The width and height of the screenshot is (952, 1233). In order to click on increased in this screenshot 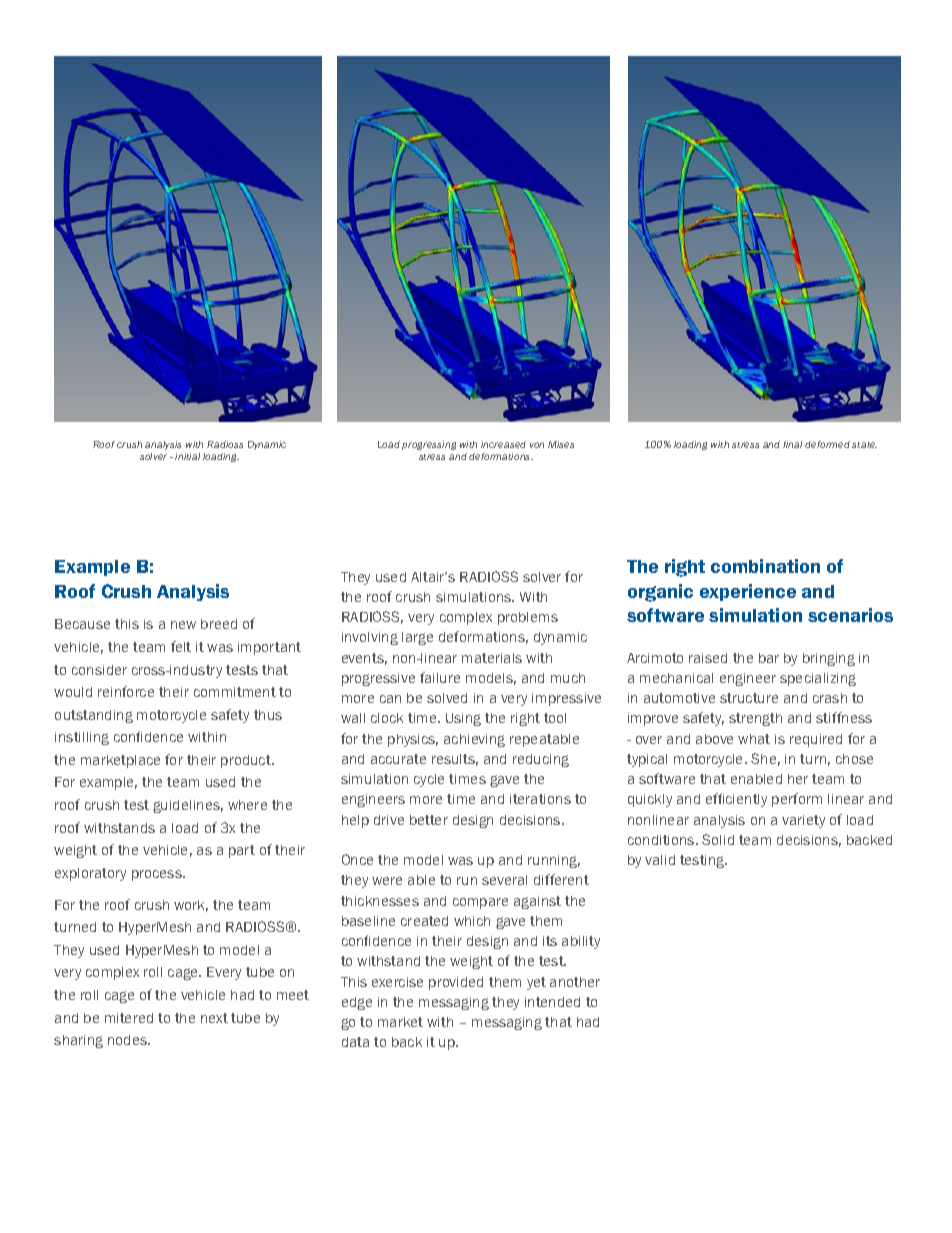, I will do `click(503, 444)`.
